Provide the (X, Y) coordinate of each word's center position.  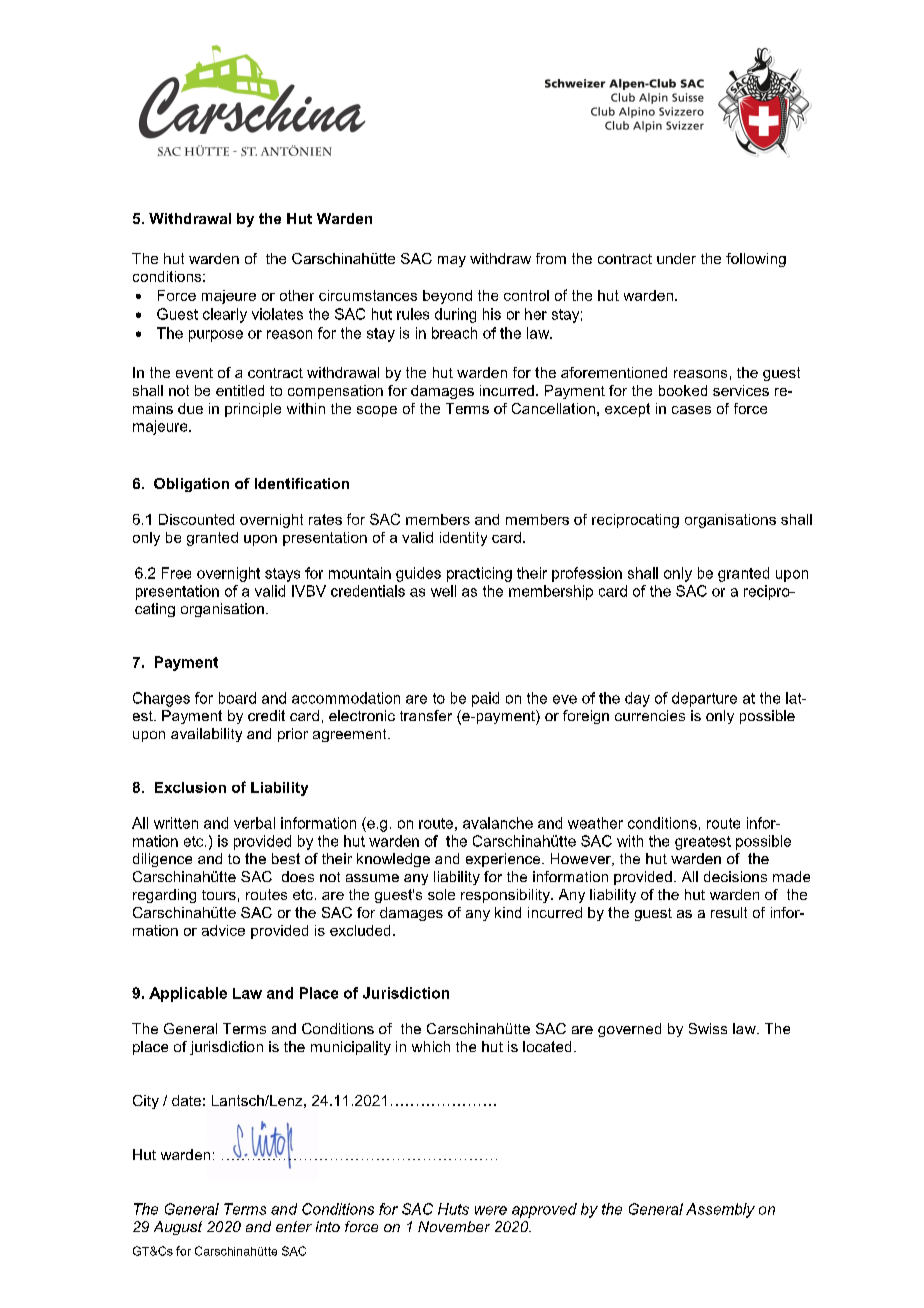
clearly (225, 315)
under (676, 258)
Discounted (196, 519)
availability (206, 735)
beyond (447, 297)
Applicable (188, 994)
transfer (426, 715)
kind (508, 912)
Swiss (708, 1028)
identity (463, 539)
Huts (453, 1209)
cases (691, 410)
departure (704, 699)
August (178, 1228)
